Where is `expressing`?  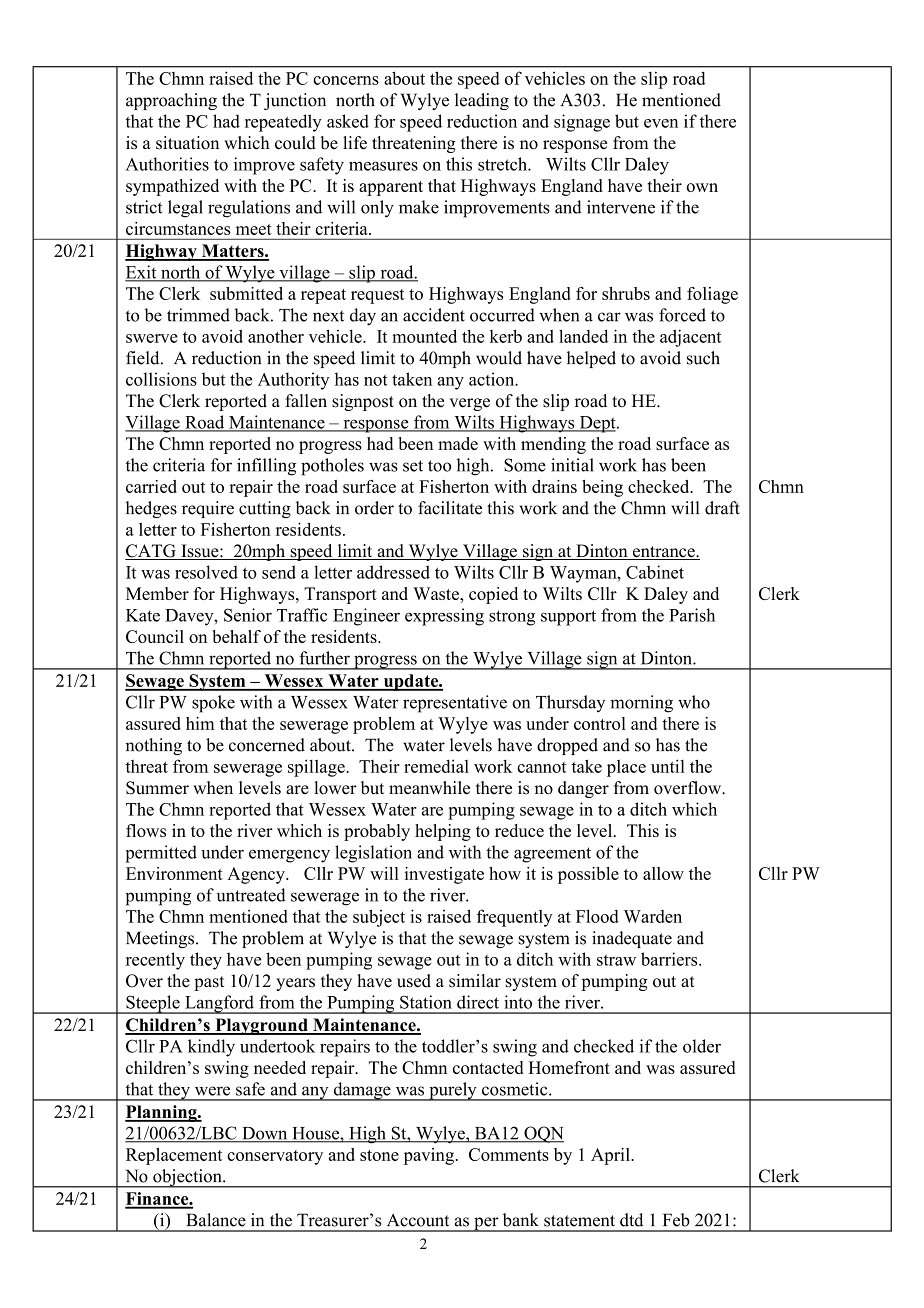
expressing is located at coordinates (444, 617).
